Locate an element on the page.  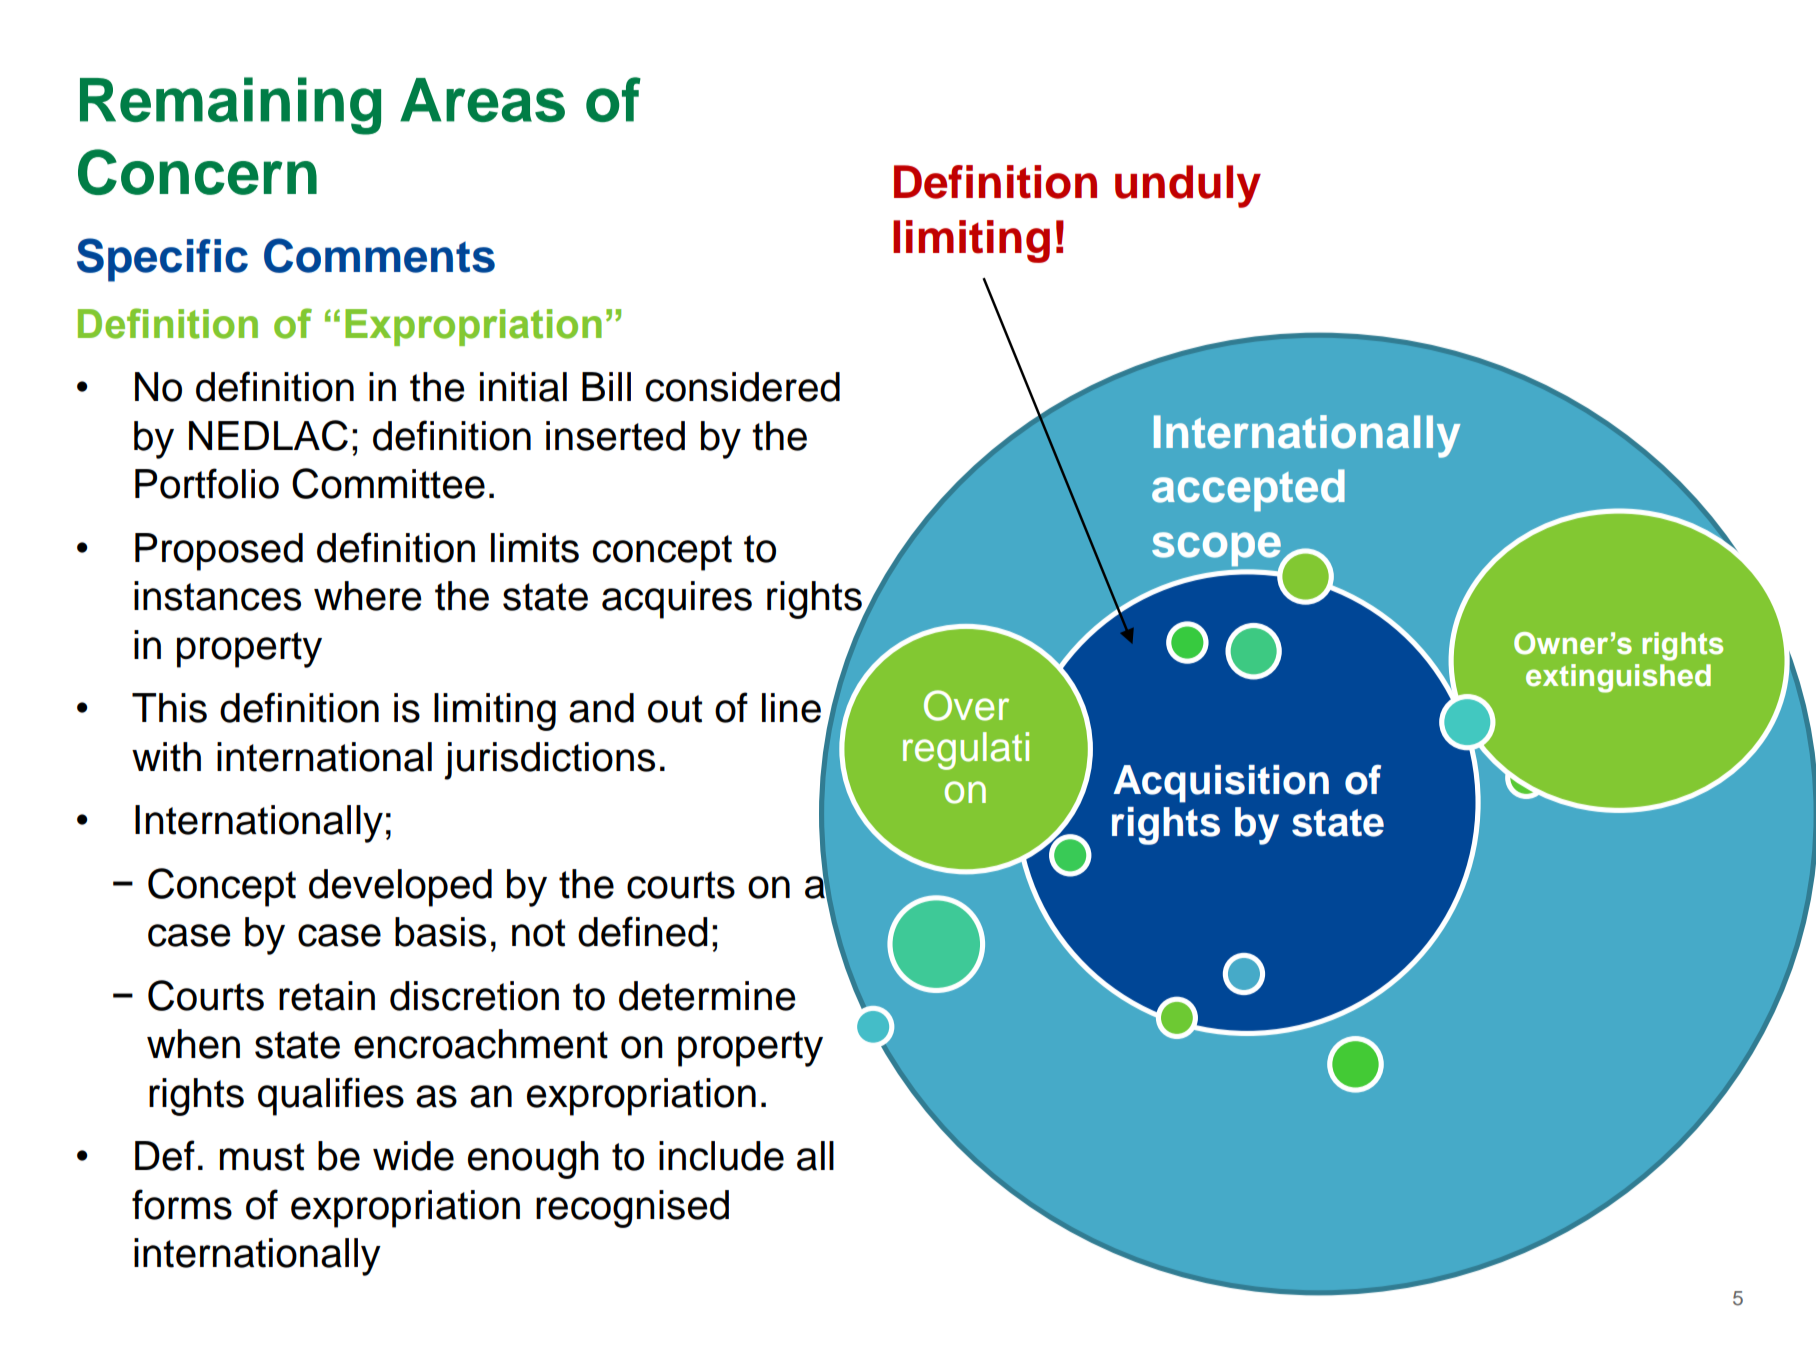
unduly is located at coordinates (1188, 186).
